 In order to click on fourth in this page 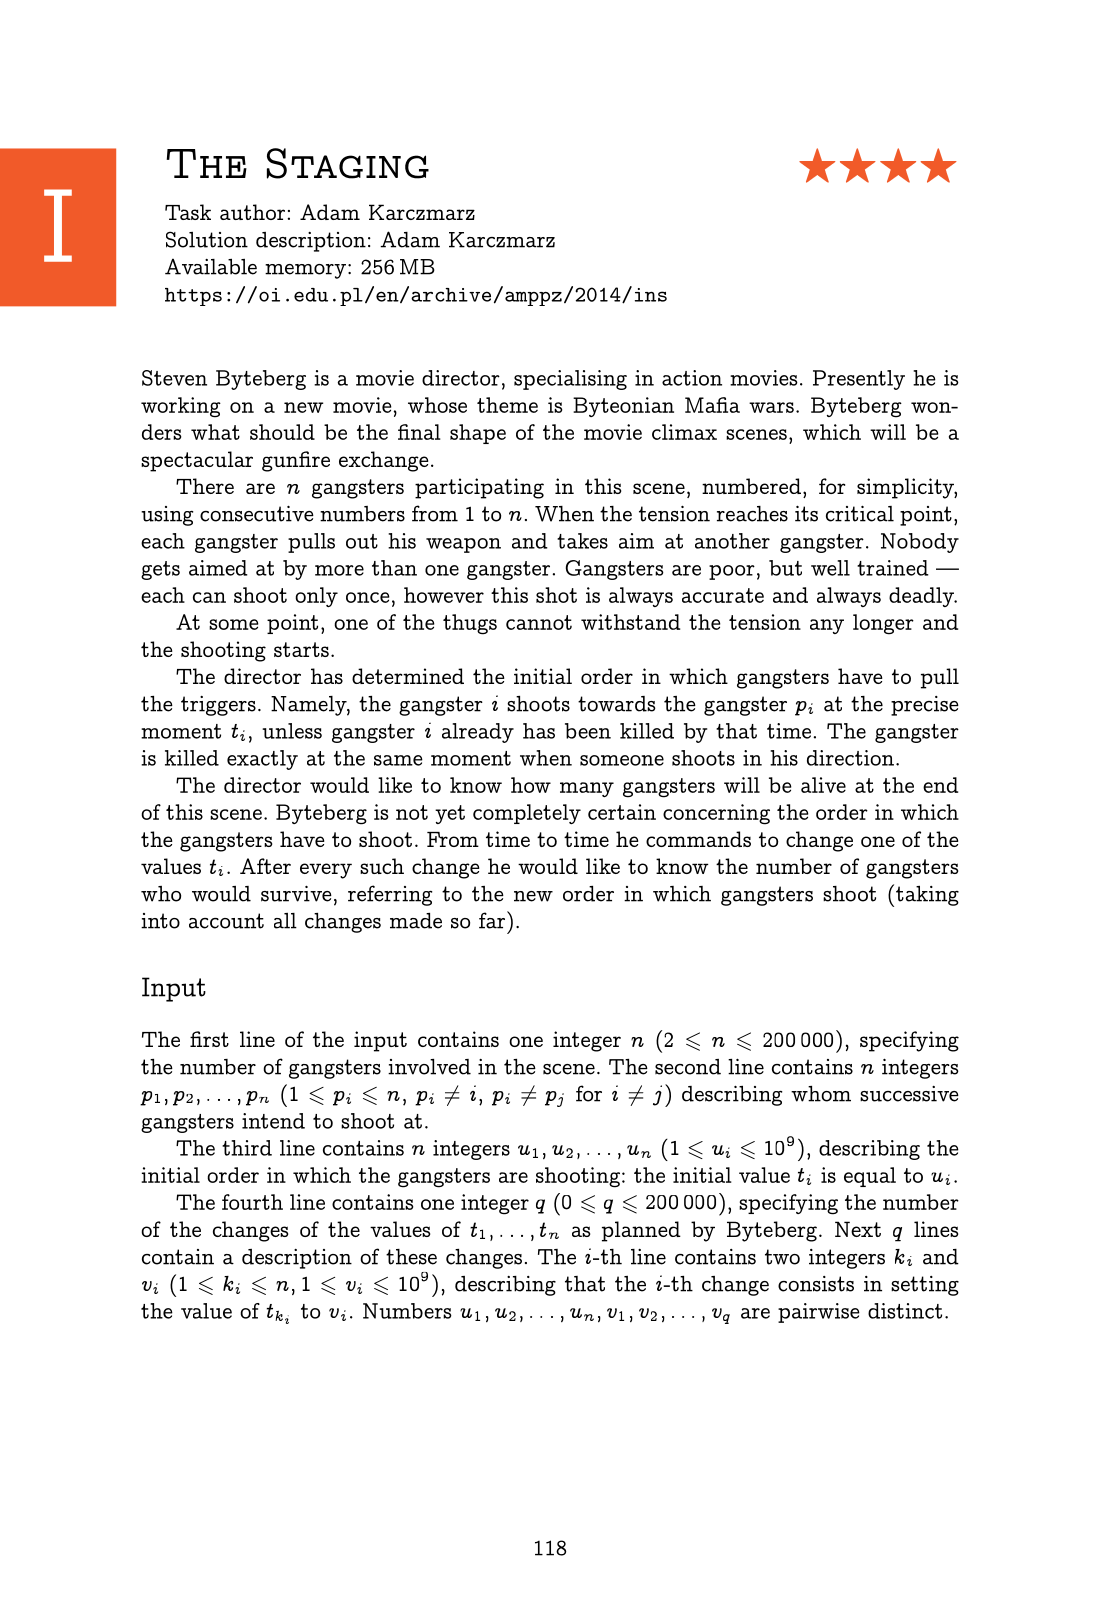, I will do `click(252, 1202)`.
